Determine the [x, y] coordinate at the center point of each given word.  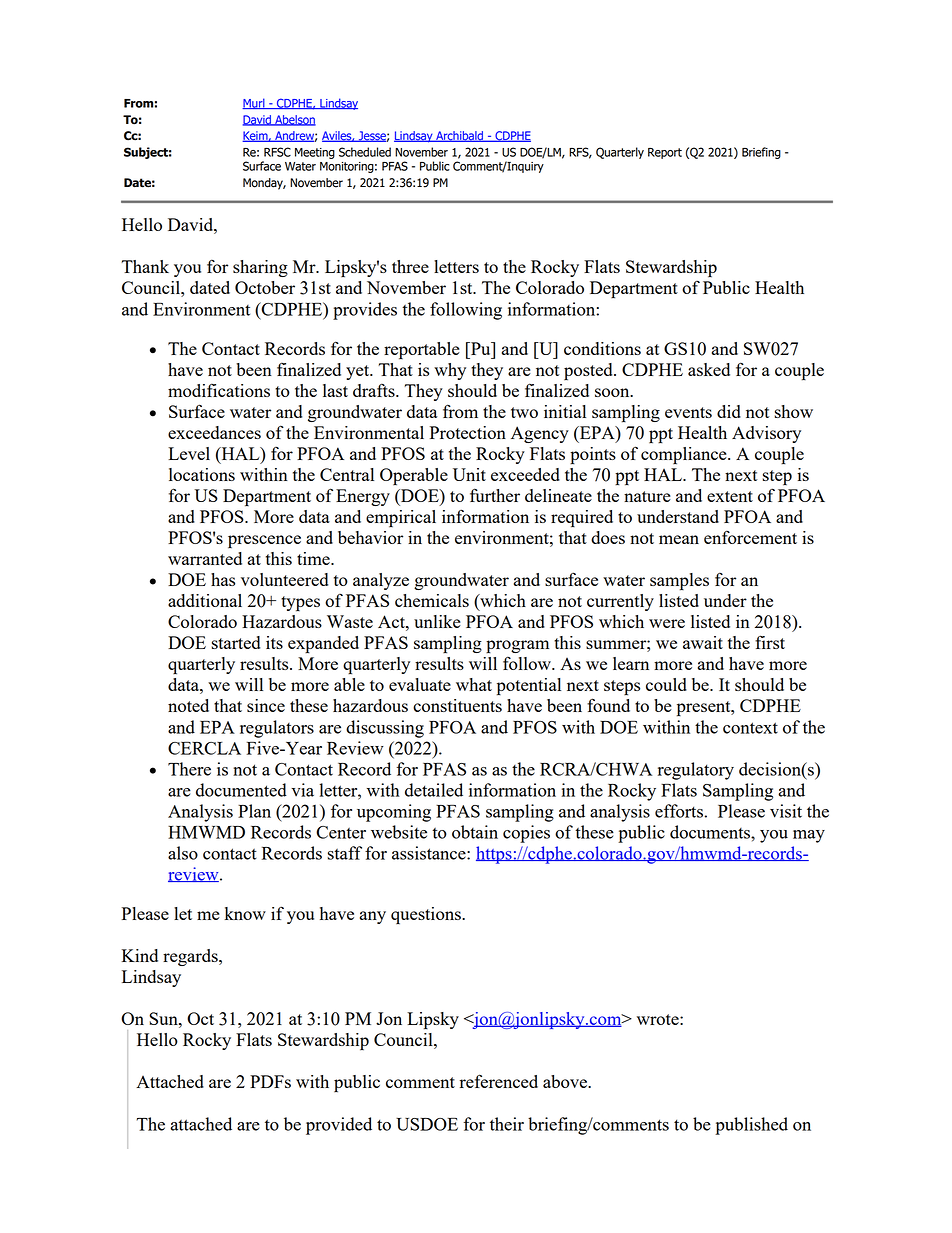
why [450, 371]
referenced [499, 1081]
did [729, 411]
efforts [679, 811]
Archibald [459, 136]
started [236, 642]
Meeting [315, 153]
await [703, 642]
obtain [475, 832]
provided [339, 1126]
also [183, 853]
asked [709, 369]
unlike [437, 621]
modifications [219, 390]
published [751, 1126]
